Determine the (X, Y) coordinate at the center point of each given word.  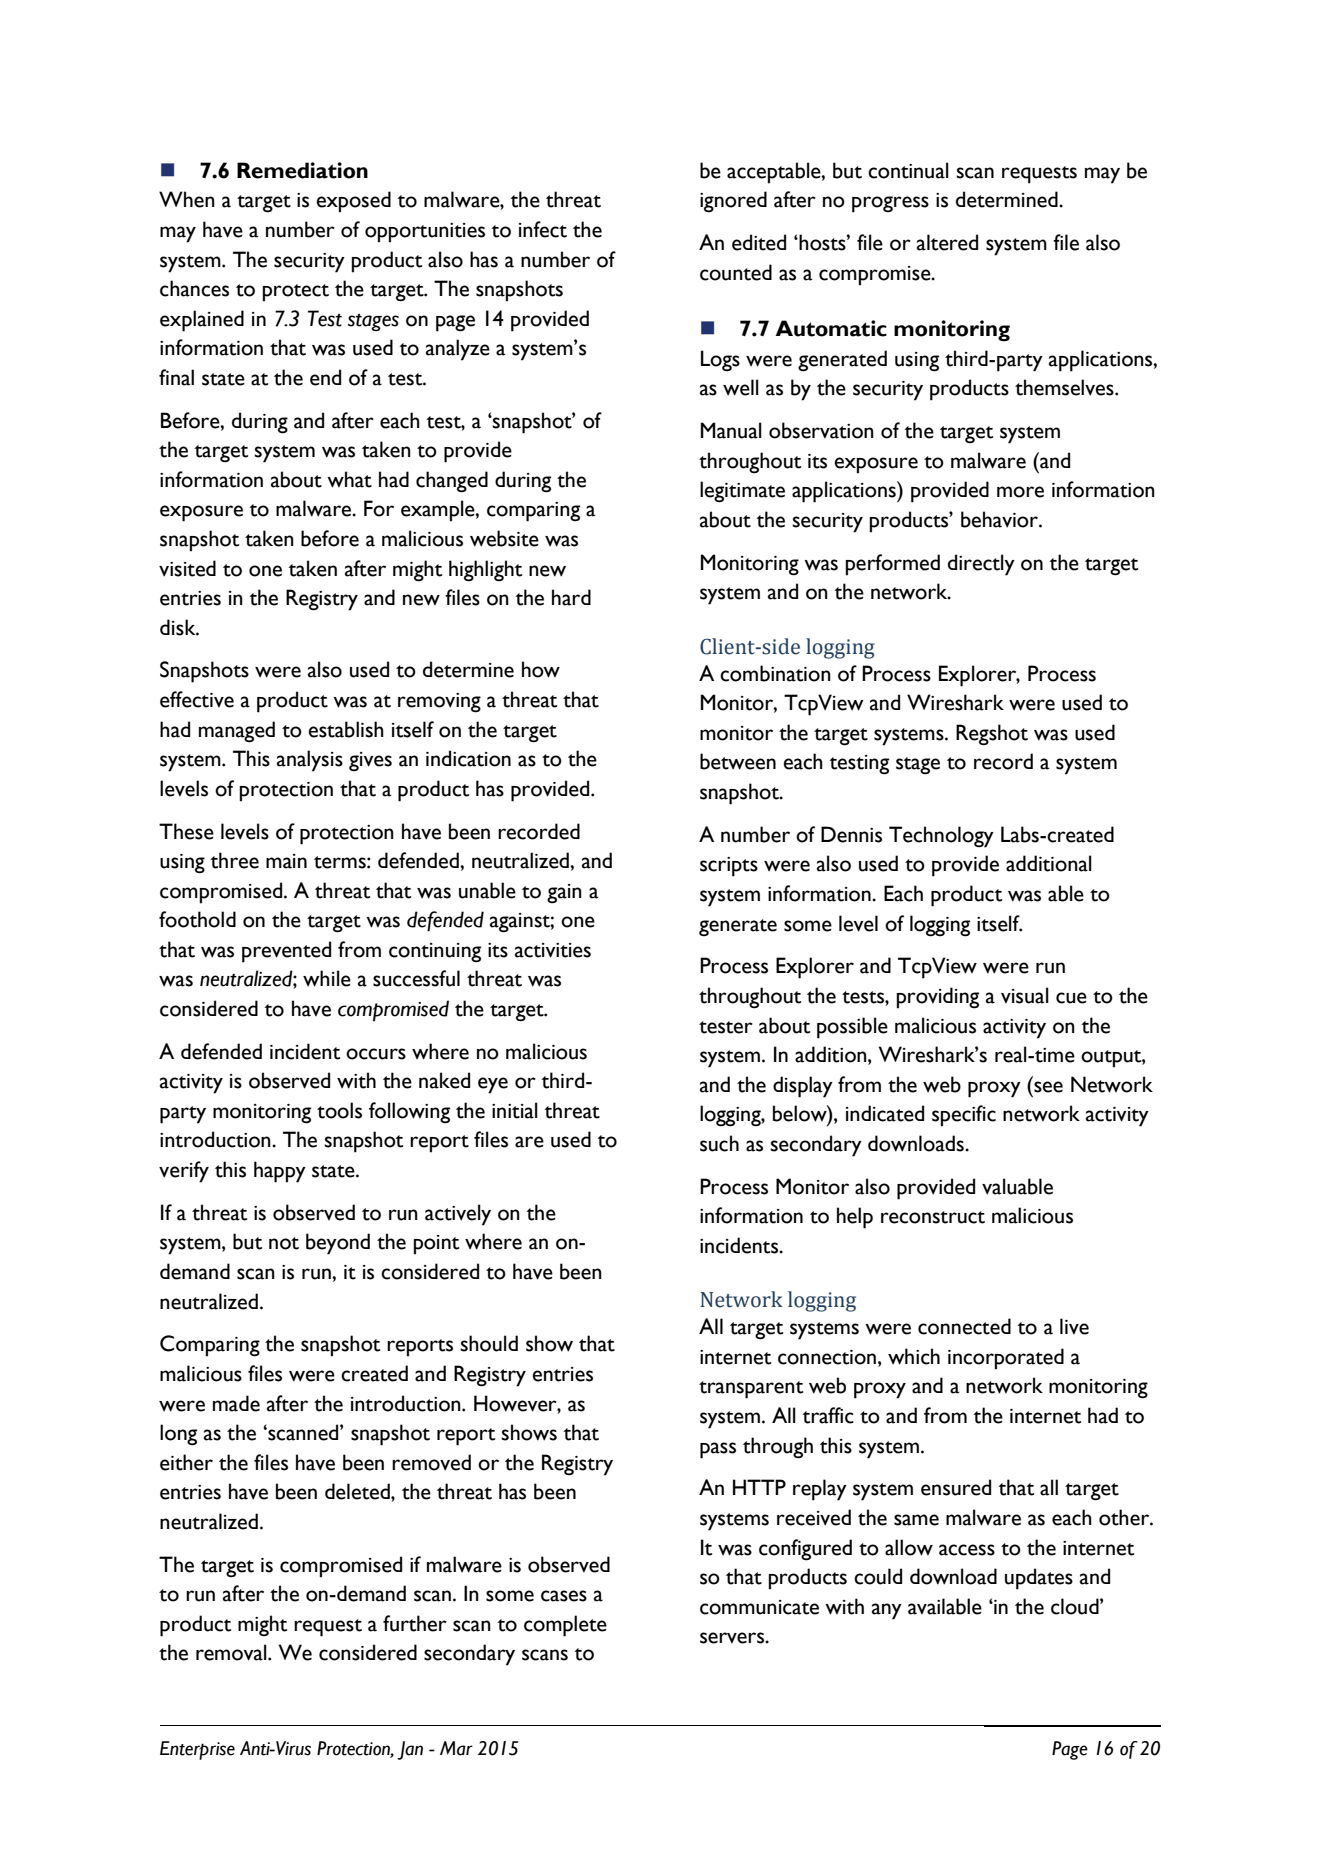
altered (947, 242)
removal (232, 1652)
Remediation (302, 170)
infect (543, 229)
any (887, 1611)
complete (565, 1626)
